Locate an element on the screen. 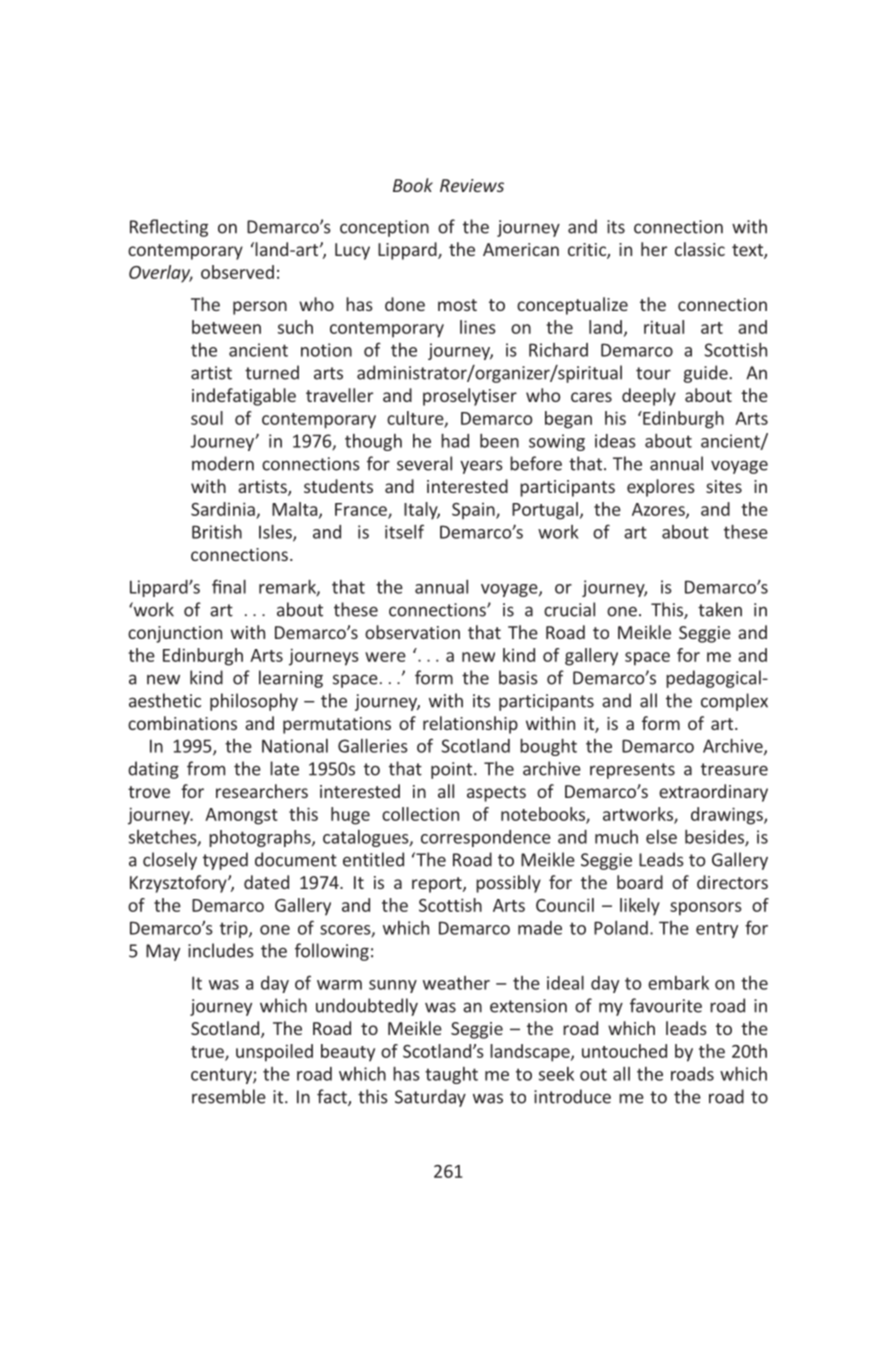 The height and width of the screenshot is (1345, 896). taken is located at coordinates (720, 609).
